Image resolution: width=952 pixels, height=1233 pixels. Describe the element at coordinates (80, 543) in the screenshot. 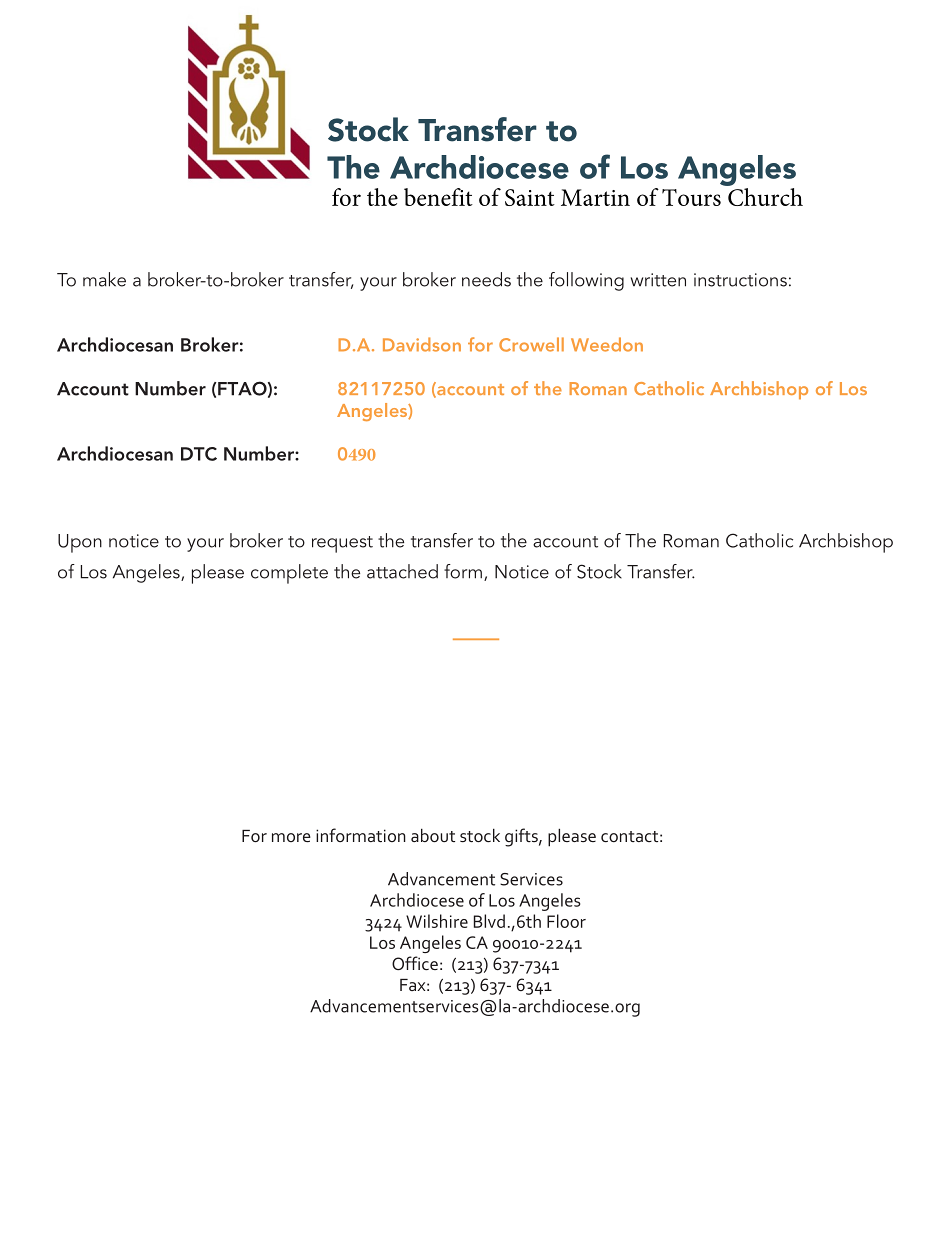

I see `Upon` at that location.
